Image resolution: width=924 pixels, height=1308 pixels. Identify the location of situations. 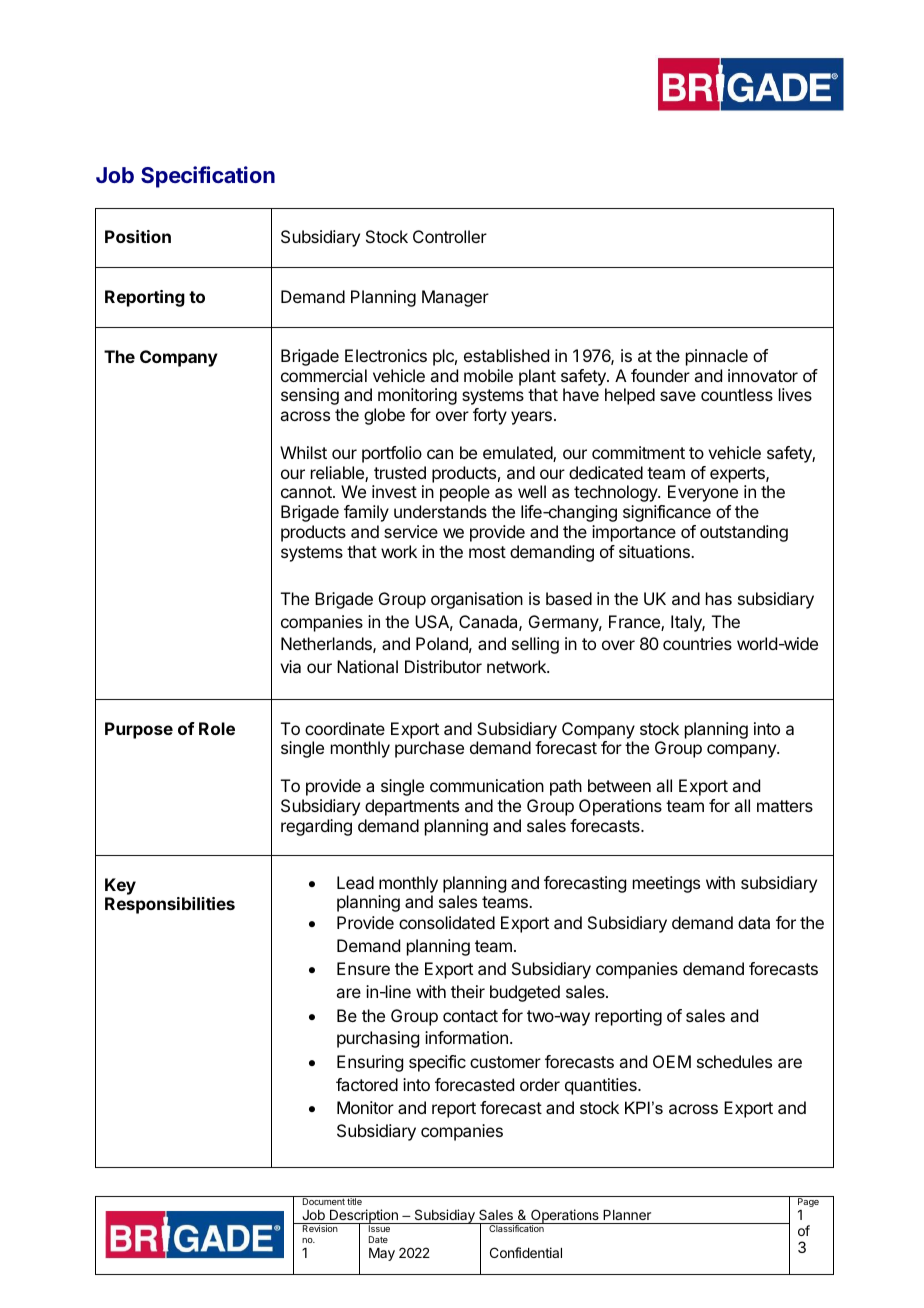
(655, 551).
